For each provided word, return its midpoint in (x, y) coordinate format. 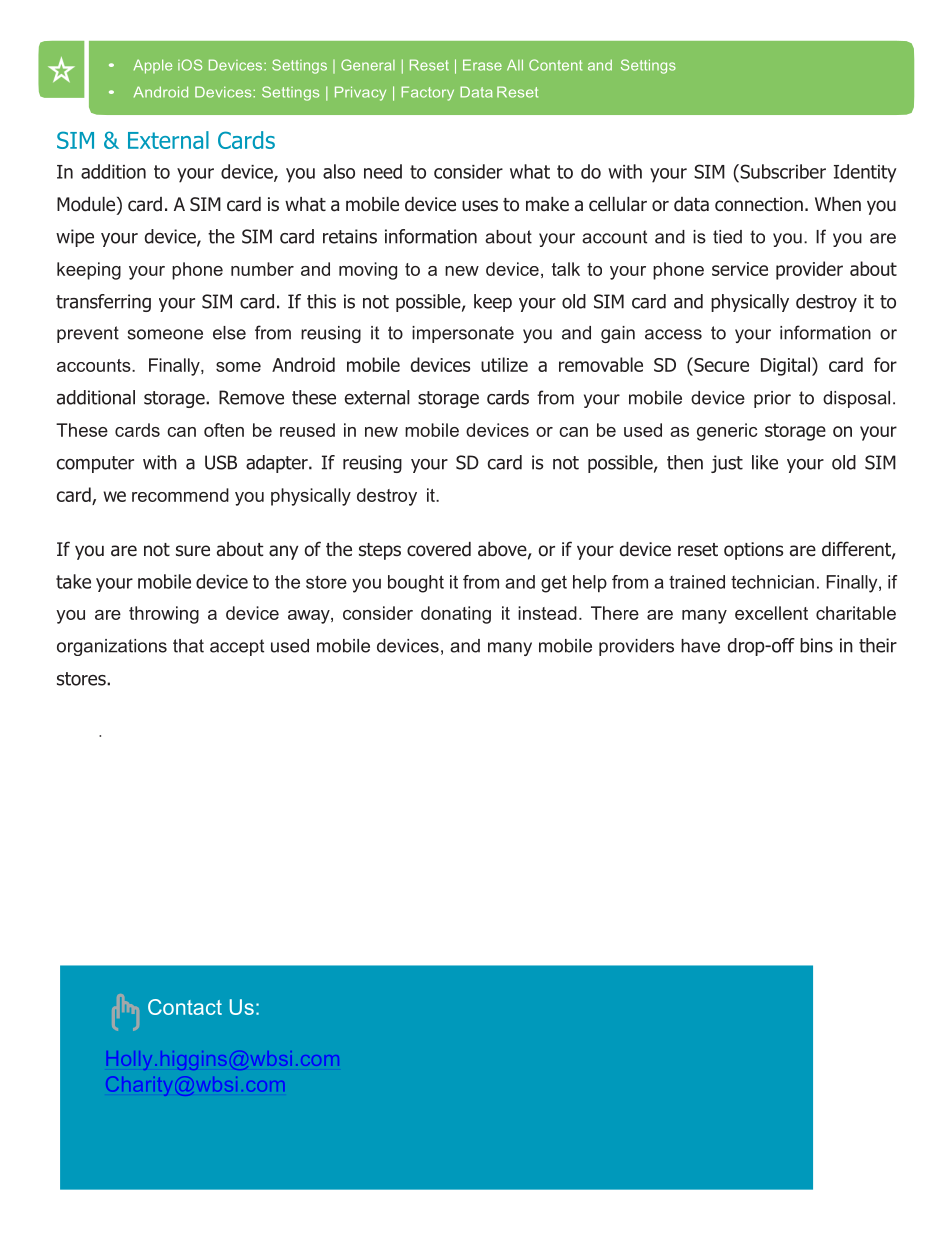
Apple (153, 66)
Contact (185, 1007)
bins (816, 645)
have (700, 646)
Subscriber (782, 171)
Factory (427, 93)
